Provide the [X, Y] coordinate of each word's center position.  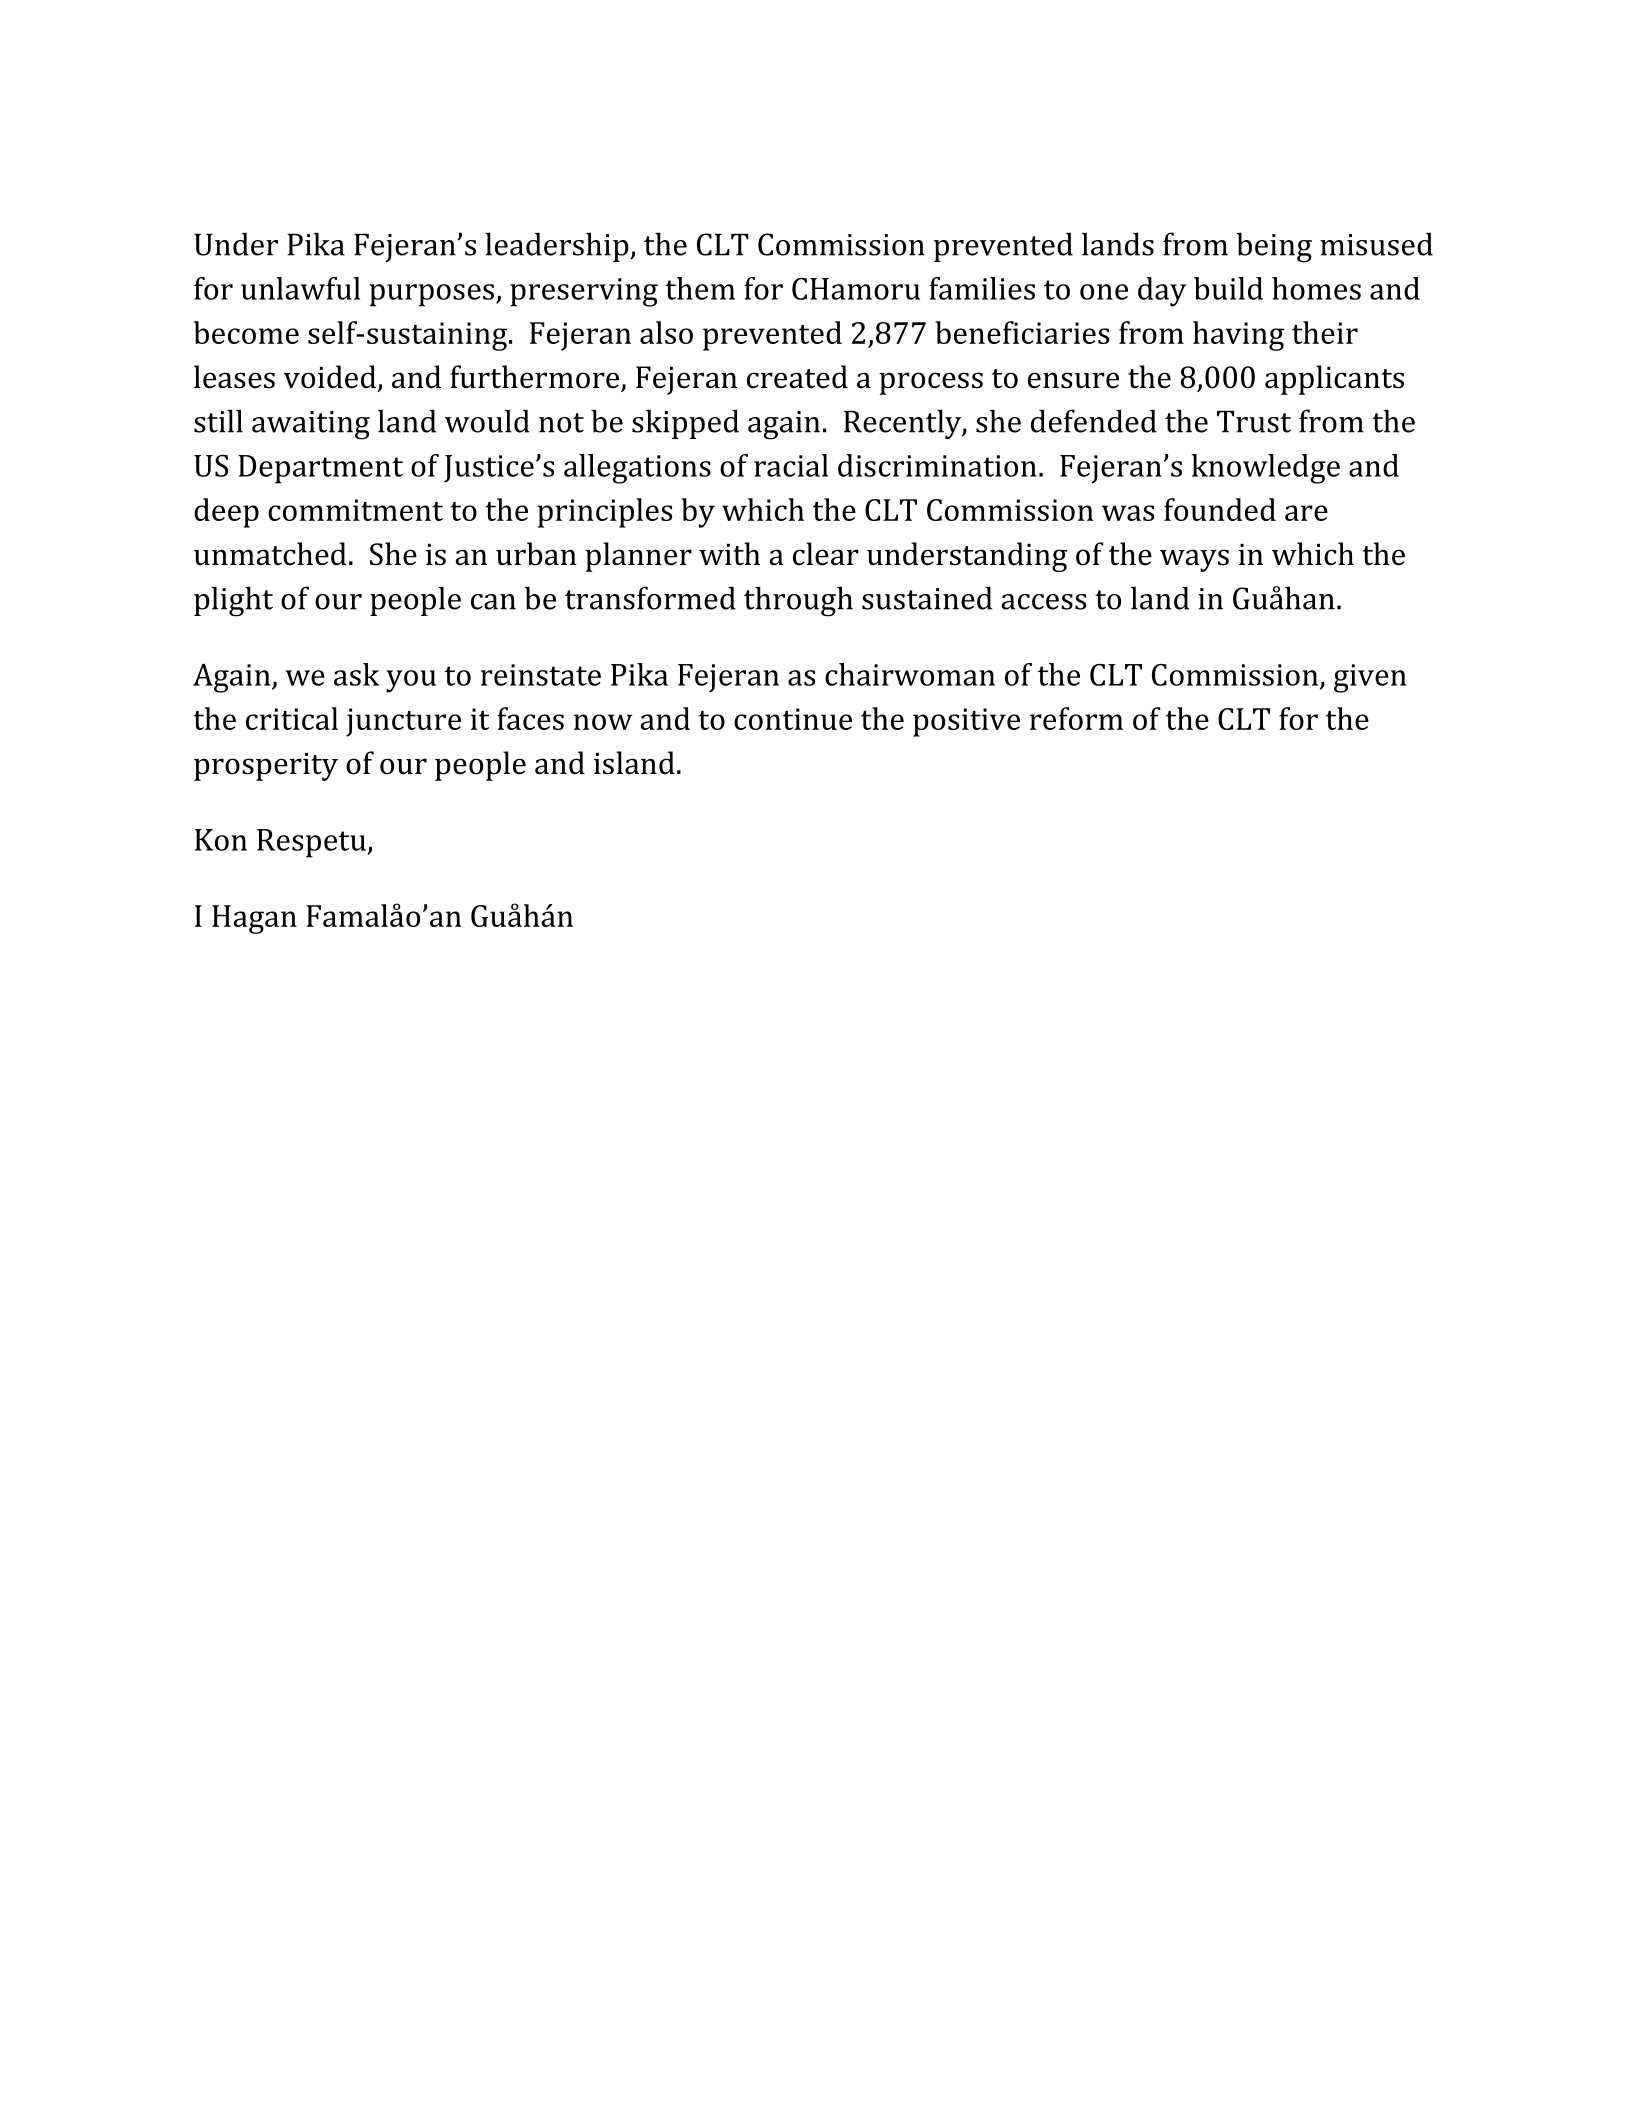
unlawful [300, 288]
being [1274, 247]
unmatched [270, 554]
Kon [221, 840]
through [798, 601]
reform [1076, 718]
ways [1194, 560]
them [700, 288]
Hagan [254, 919]
